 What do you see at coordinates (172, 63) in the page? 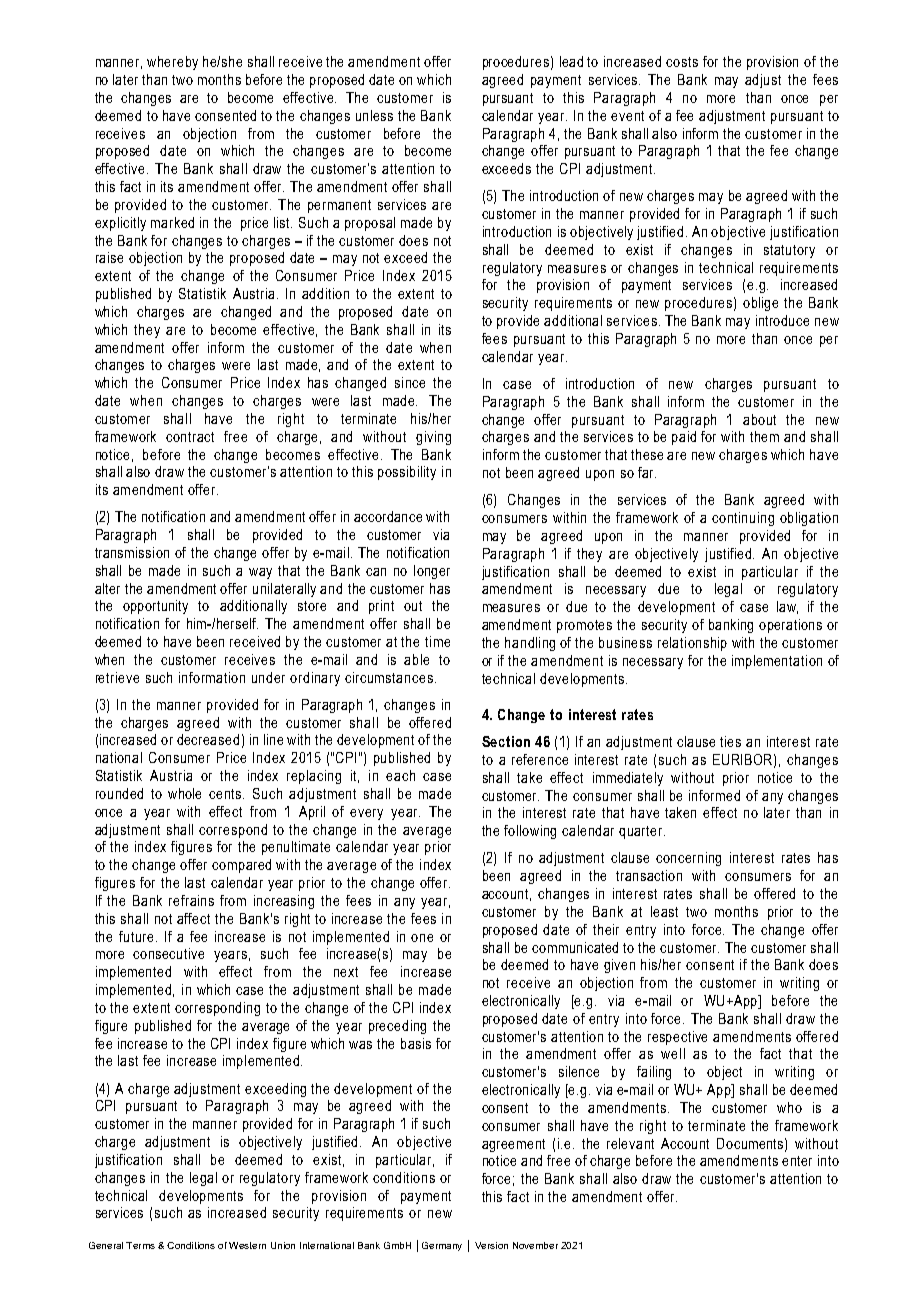
I see `whereby` at bounding box center [172, 63].
